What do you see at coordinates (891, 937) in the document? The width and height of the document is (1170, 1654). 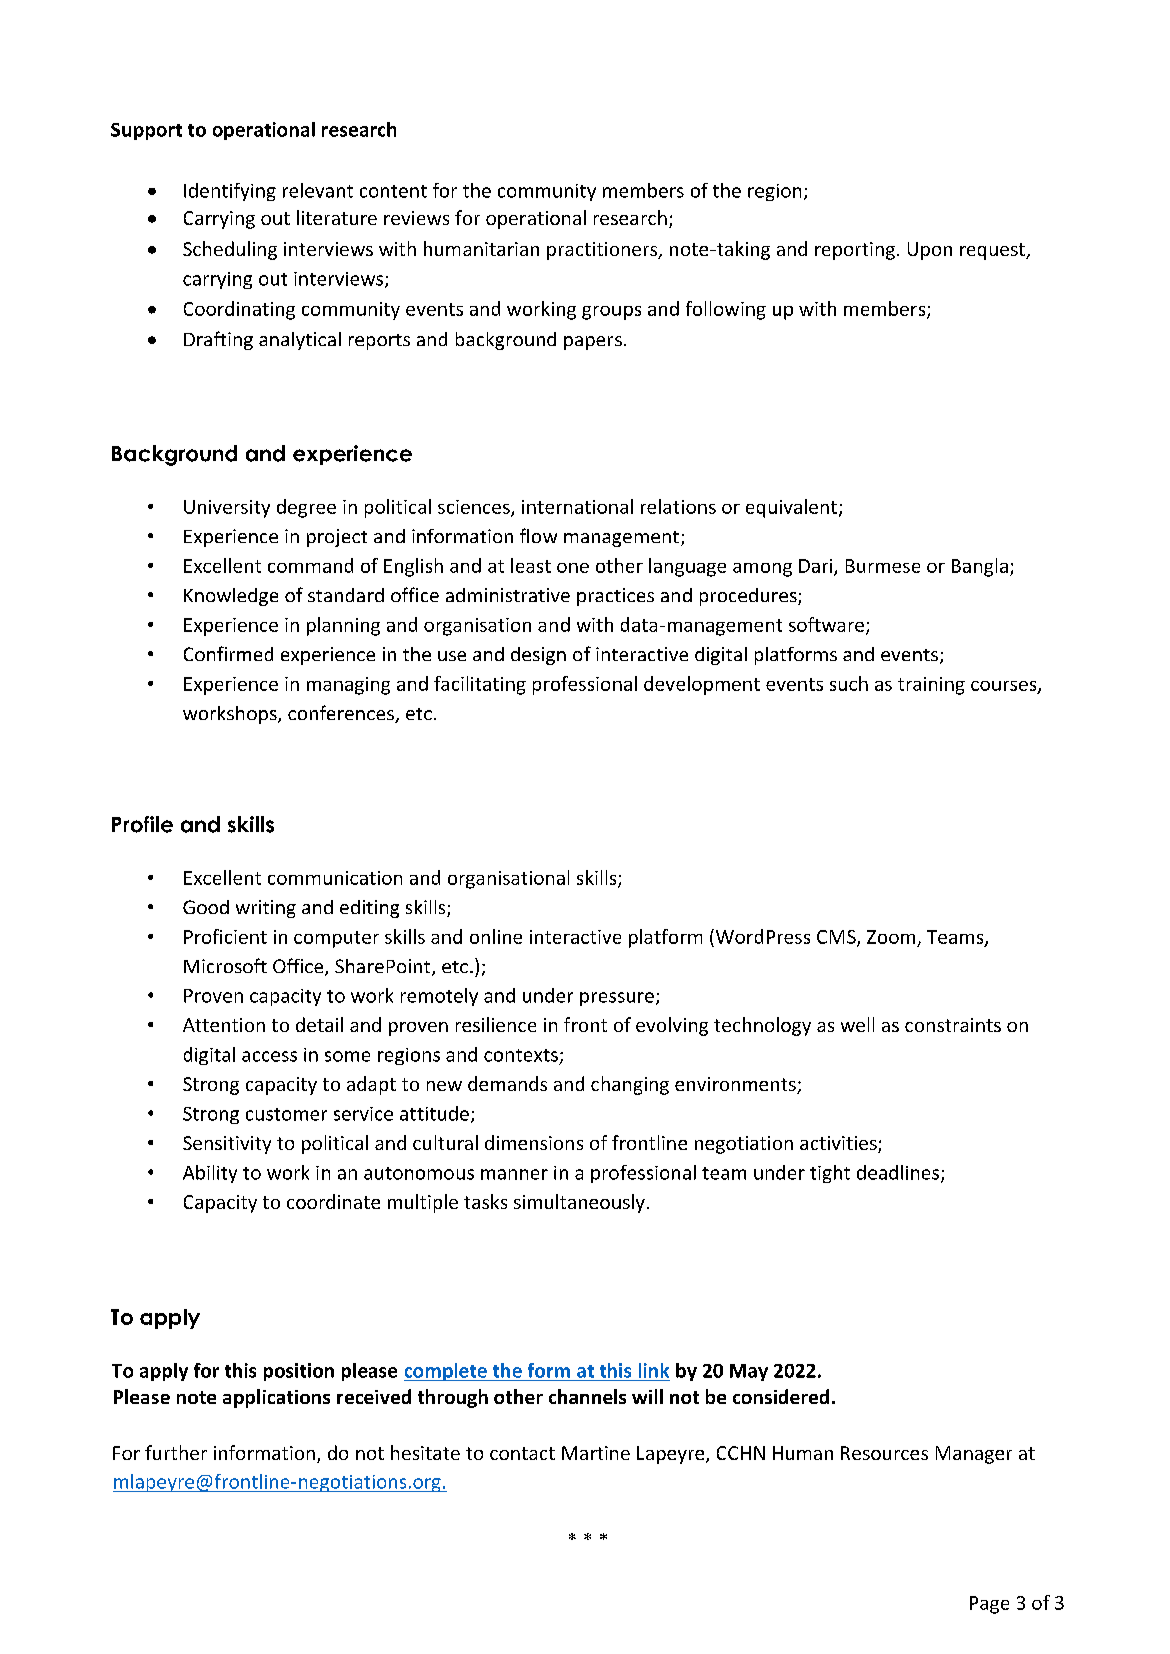 I see `Zoom` at bounding box center [891, 937].
